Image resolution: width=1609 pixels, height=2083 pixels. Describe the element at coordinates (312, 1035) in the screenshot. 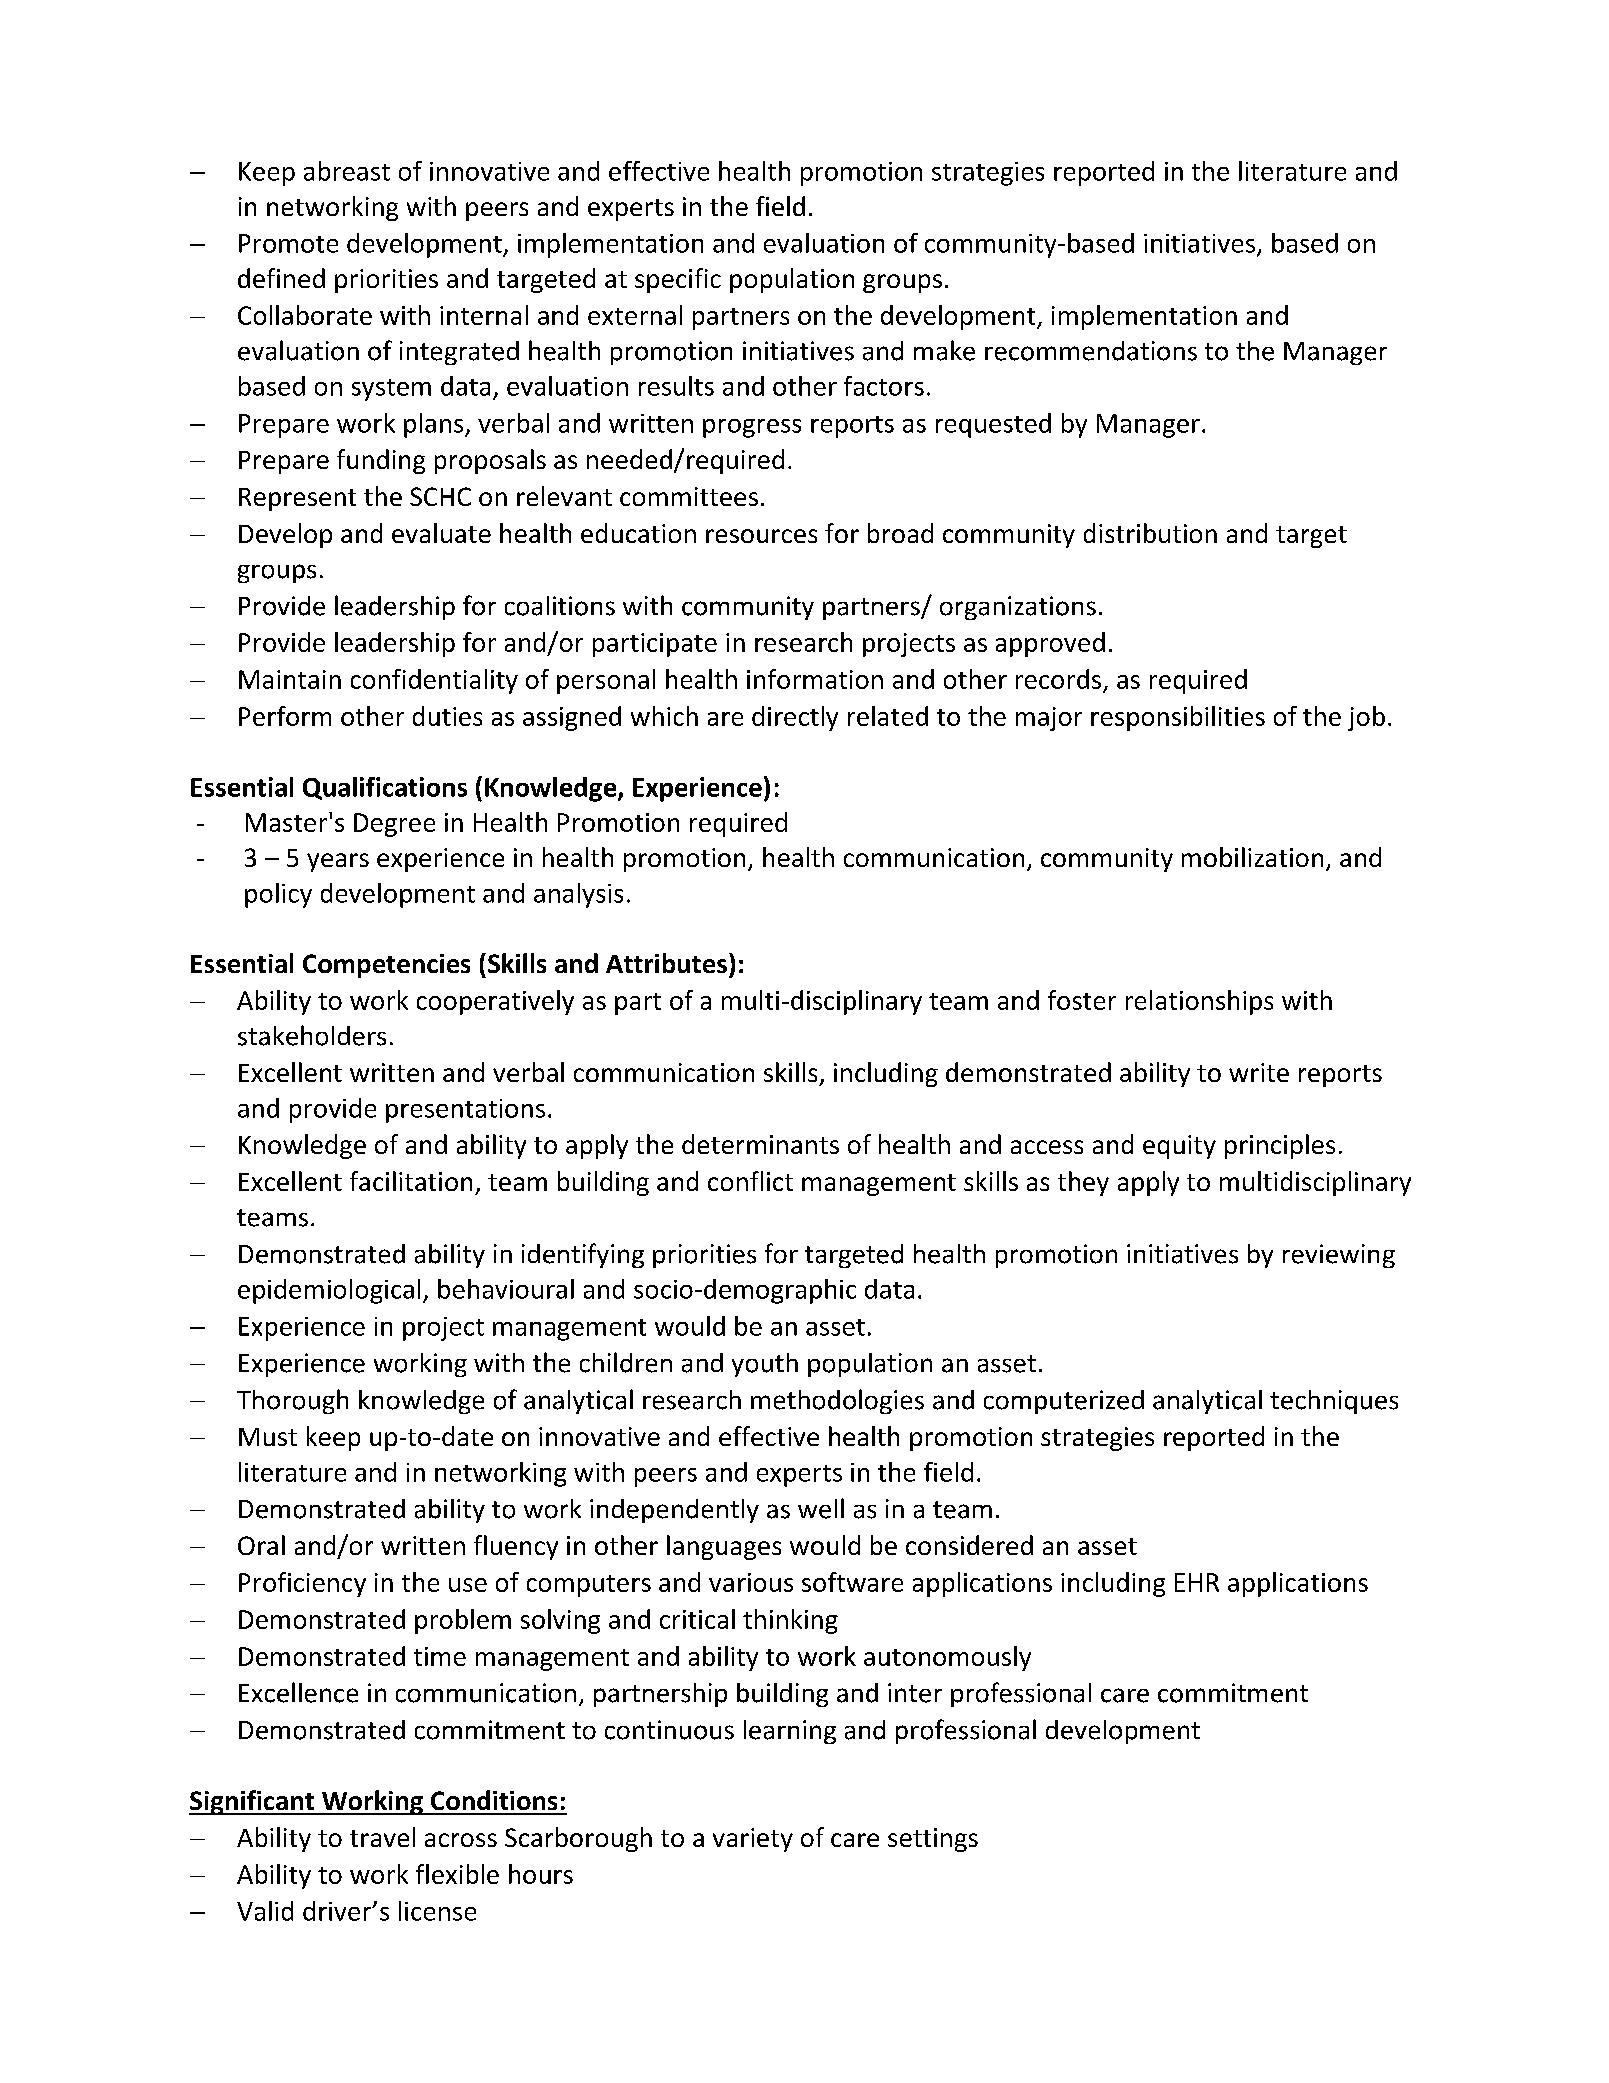

I see `stakeholders` at that location.
